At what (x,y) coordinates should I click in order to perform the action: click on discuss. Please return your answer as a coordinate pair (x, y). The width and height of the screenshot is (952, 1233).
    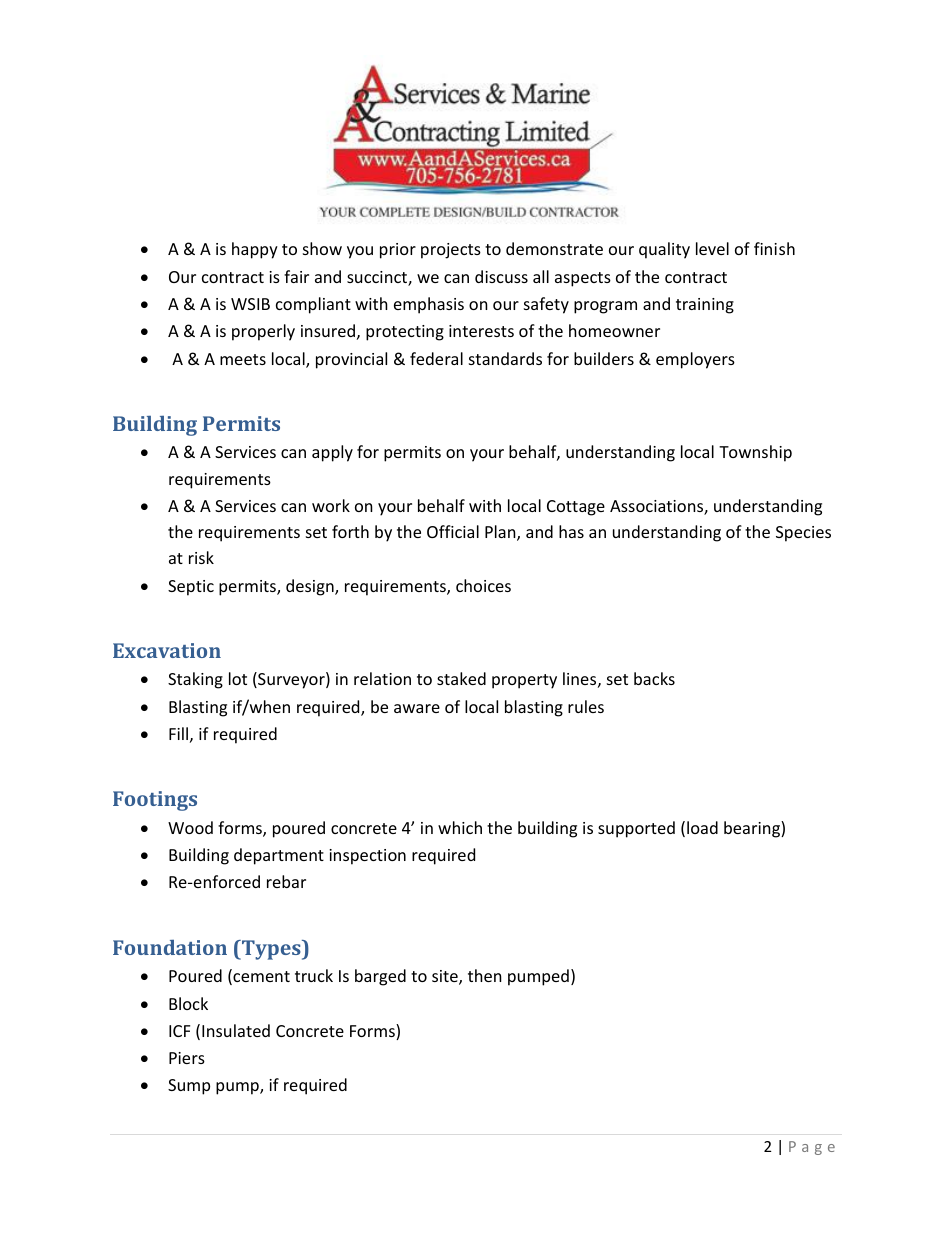
    Looking at the image, I should click on (501, 276).
